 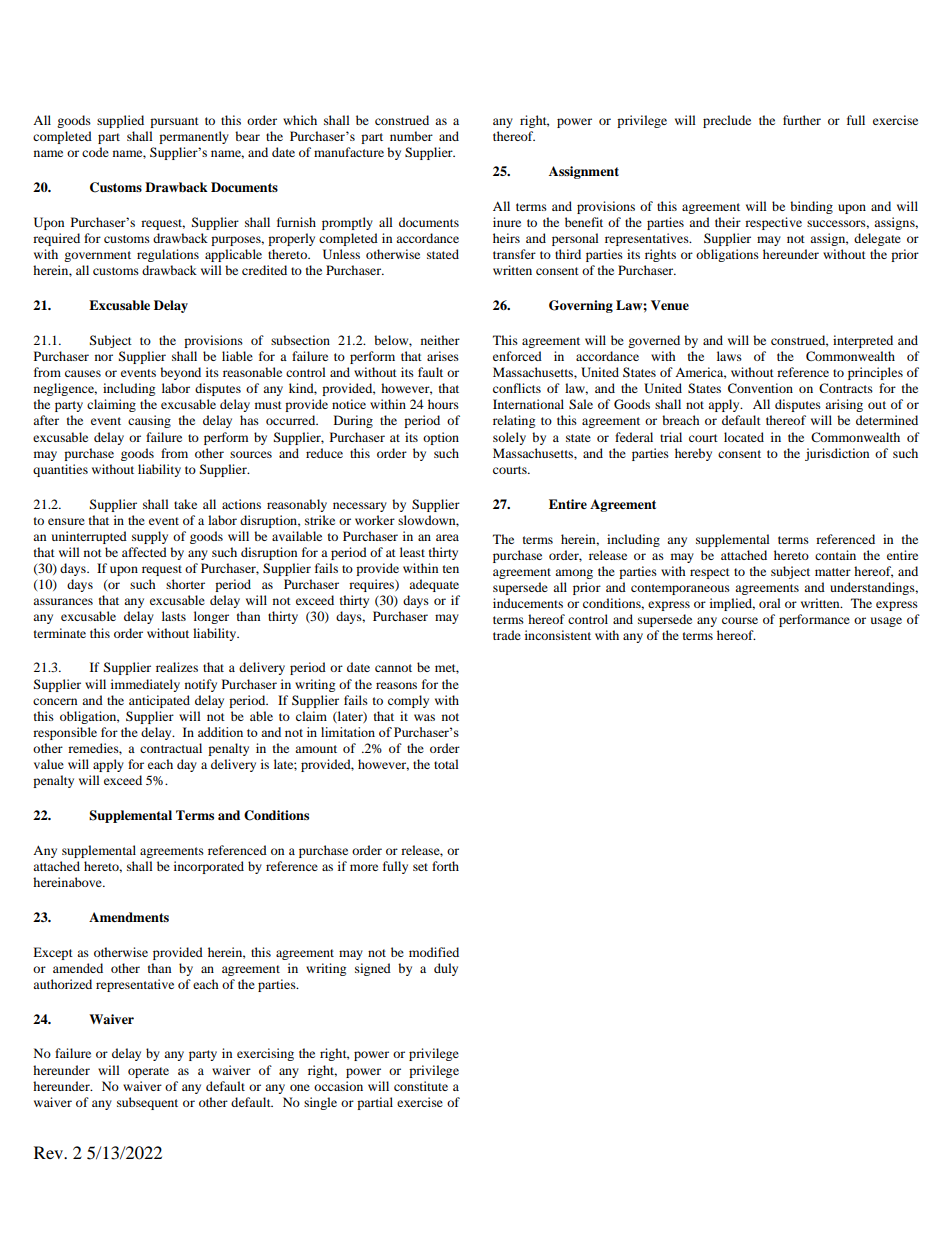 What do you see at coordinates (445, 866) in the image?
I see `forth` at bounding box center [445, 866].
